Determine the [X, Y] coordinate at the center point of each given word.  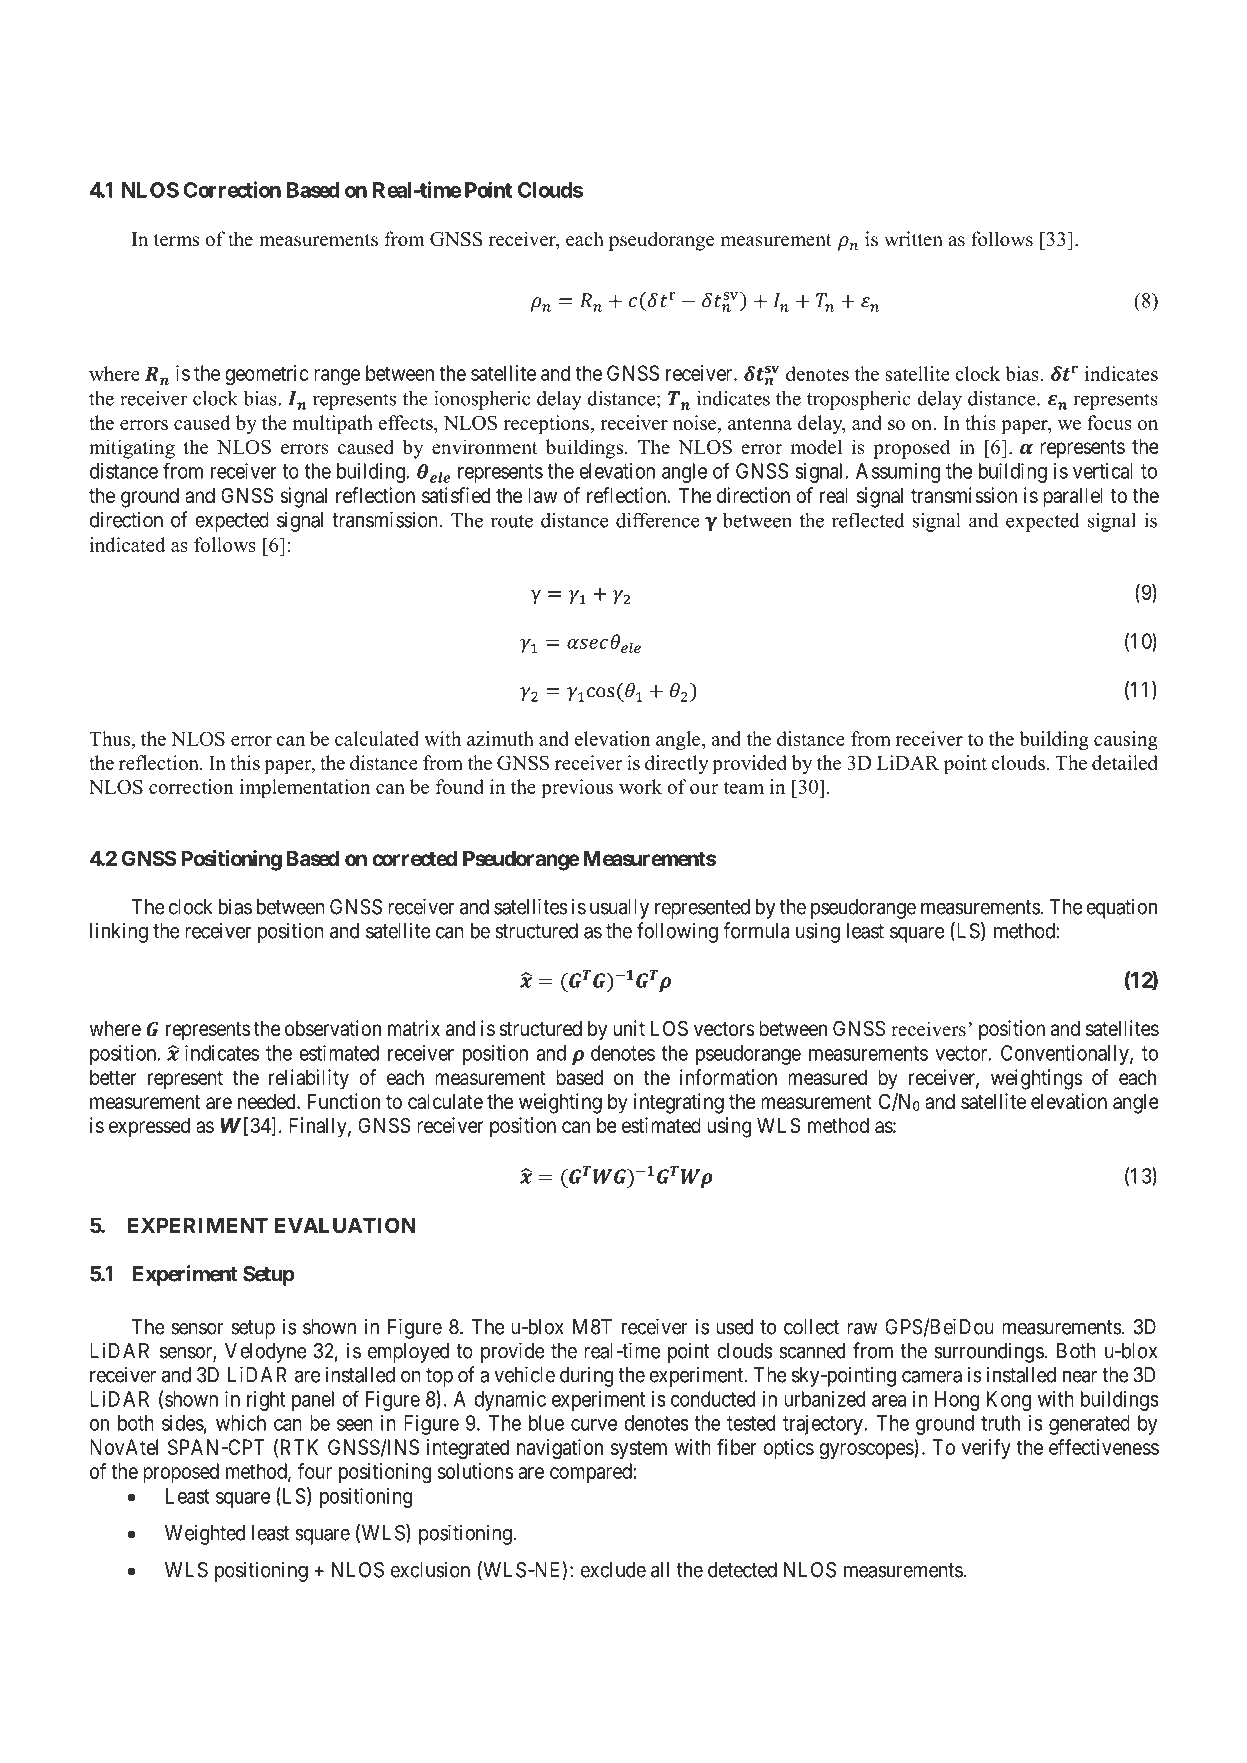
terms [176, 240]
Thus [111, 738]
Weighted [205, 1534]
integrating [679, 1103]
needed [268, 1102]
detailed [1125, 762]
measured [827, 1078]
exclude [613, 1570]
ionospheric [482, 400]
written [913, 239]
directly [677, 764]
